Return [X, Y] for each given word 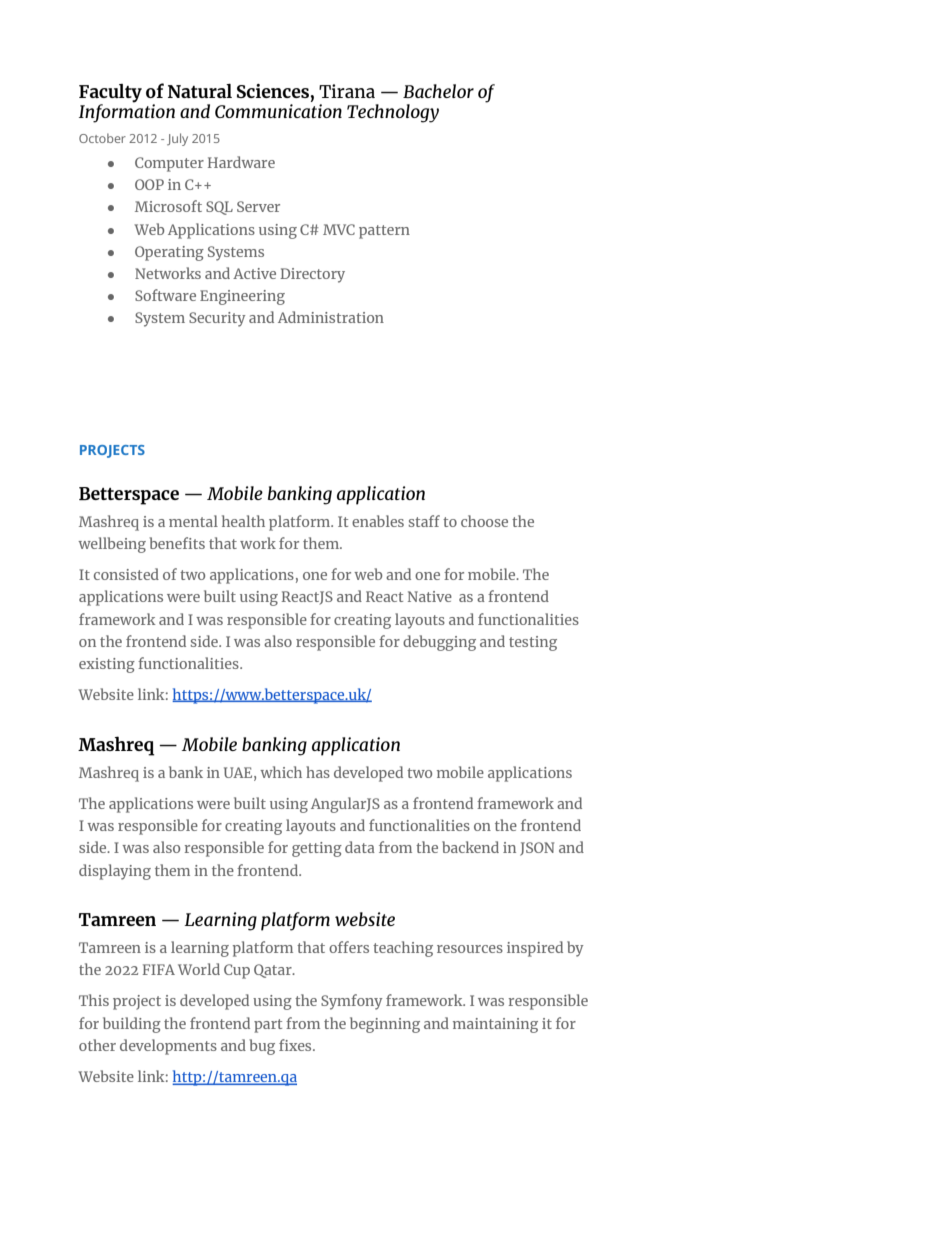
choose [484, 521]
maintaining [495, 1025]
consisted [126, 574]
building [132, 1025]
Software [165, 295]
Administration [331, 317]
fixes [296, 1045]
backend [470, 847]
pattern [384, 232]
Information [127, 112]
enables [378, 521]
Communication [278, 111]
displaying [115, 872]
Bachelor [438, 91]
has [318, 772]
